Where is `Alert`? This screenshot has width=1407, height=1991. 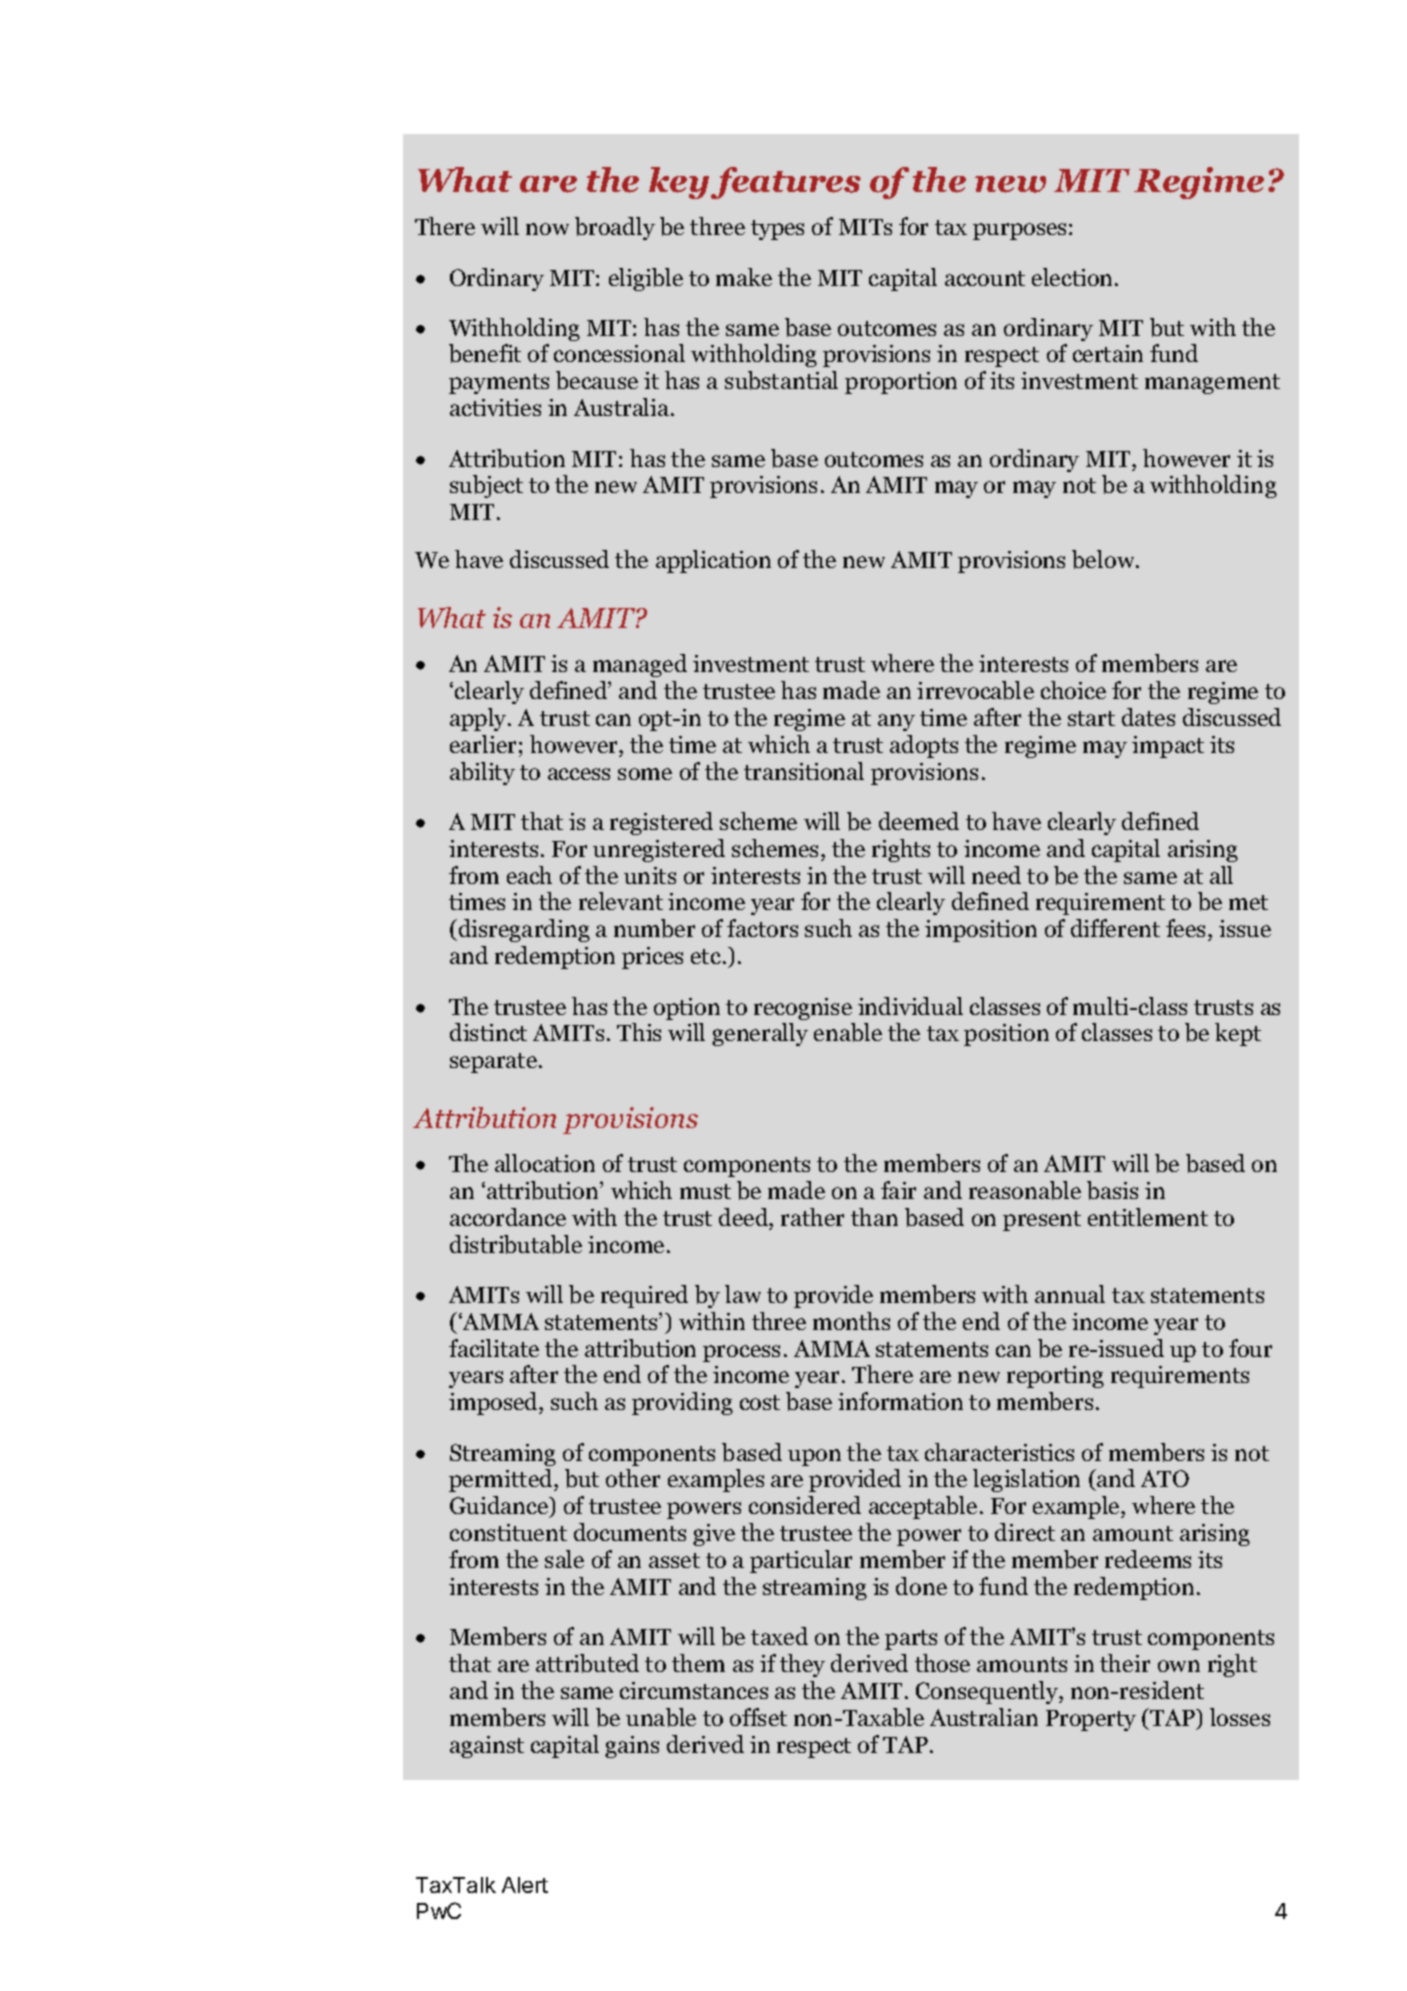
Alert is located at coordinates (525, 1885).
